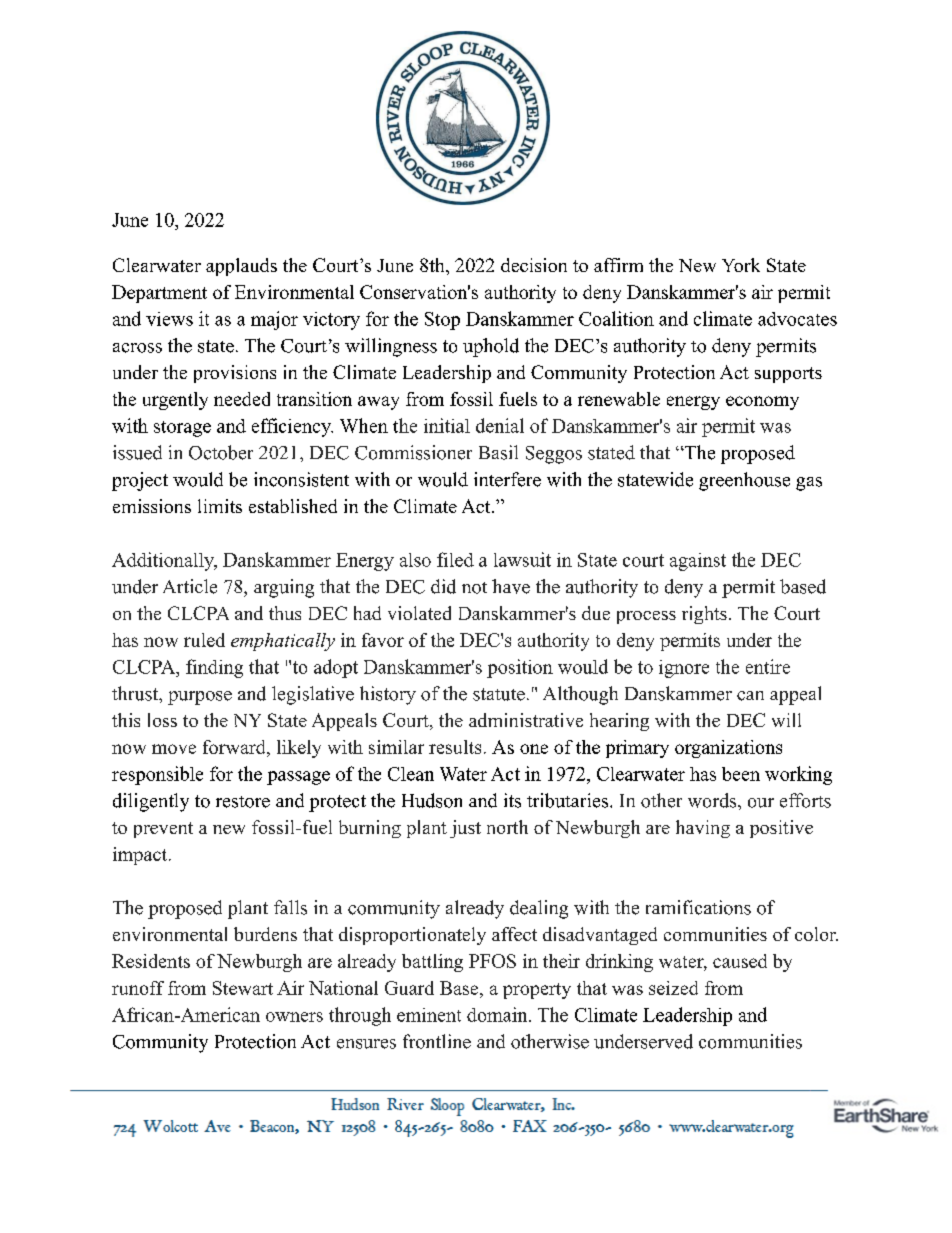 This page has width=952, height=1233. Describe the element at coordinates (673, 988) in the page. I see `seized` at that location.
